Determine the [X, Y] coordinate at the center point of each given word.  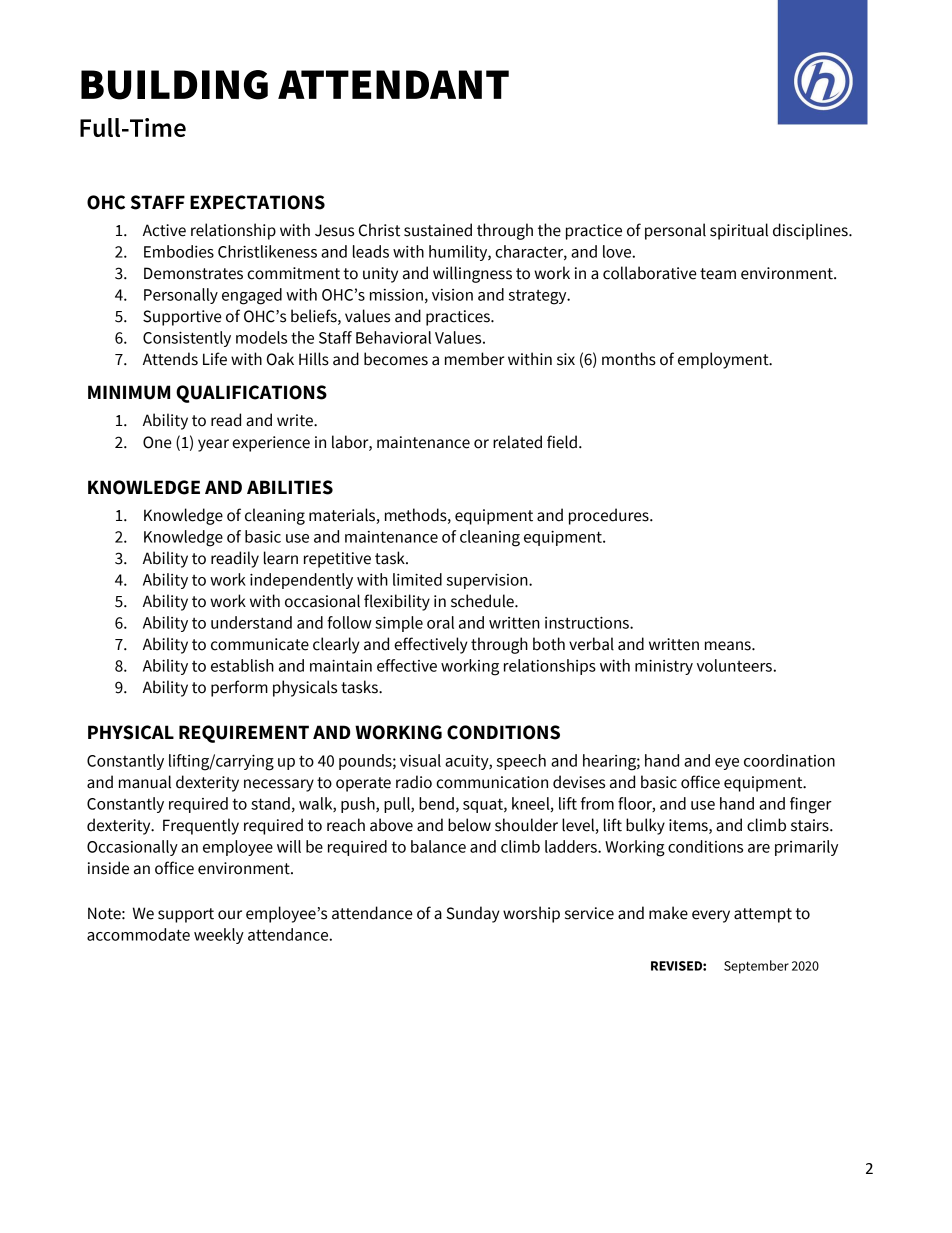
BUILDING [174, 85]
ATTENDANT [393, 84]
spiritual [739, 231]
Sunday [473, 914]
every [711, 916]
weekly [219, 936]
